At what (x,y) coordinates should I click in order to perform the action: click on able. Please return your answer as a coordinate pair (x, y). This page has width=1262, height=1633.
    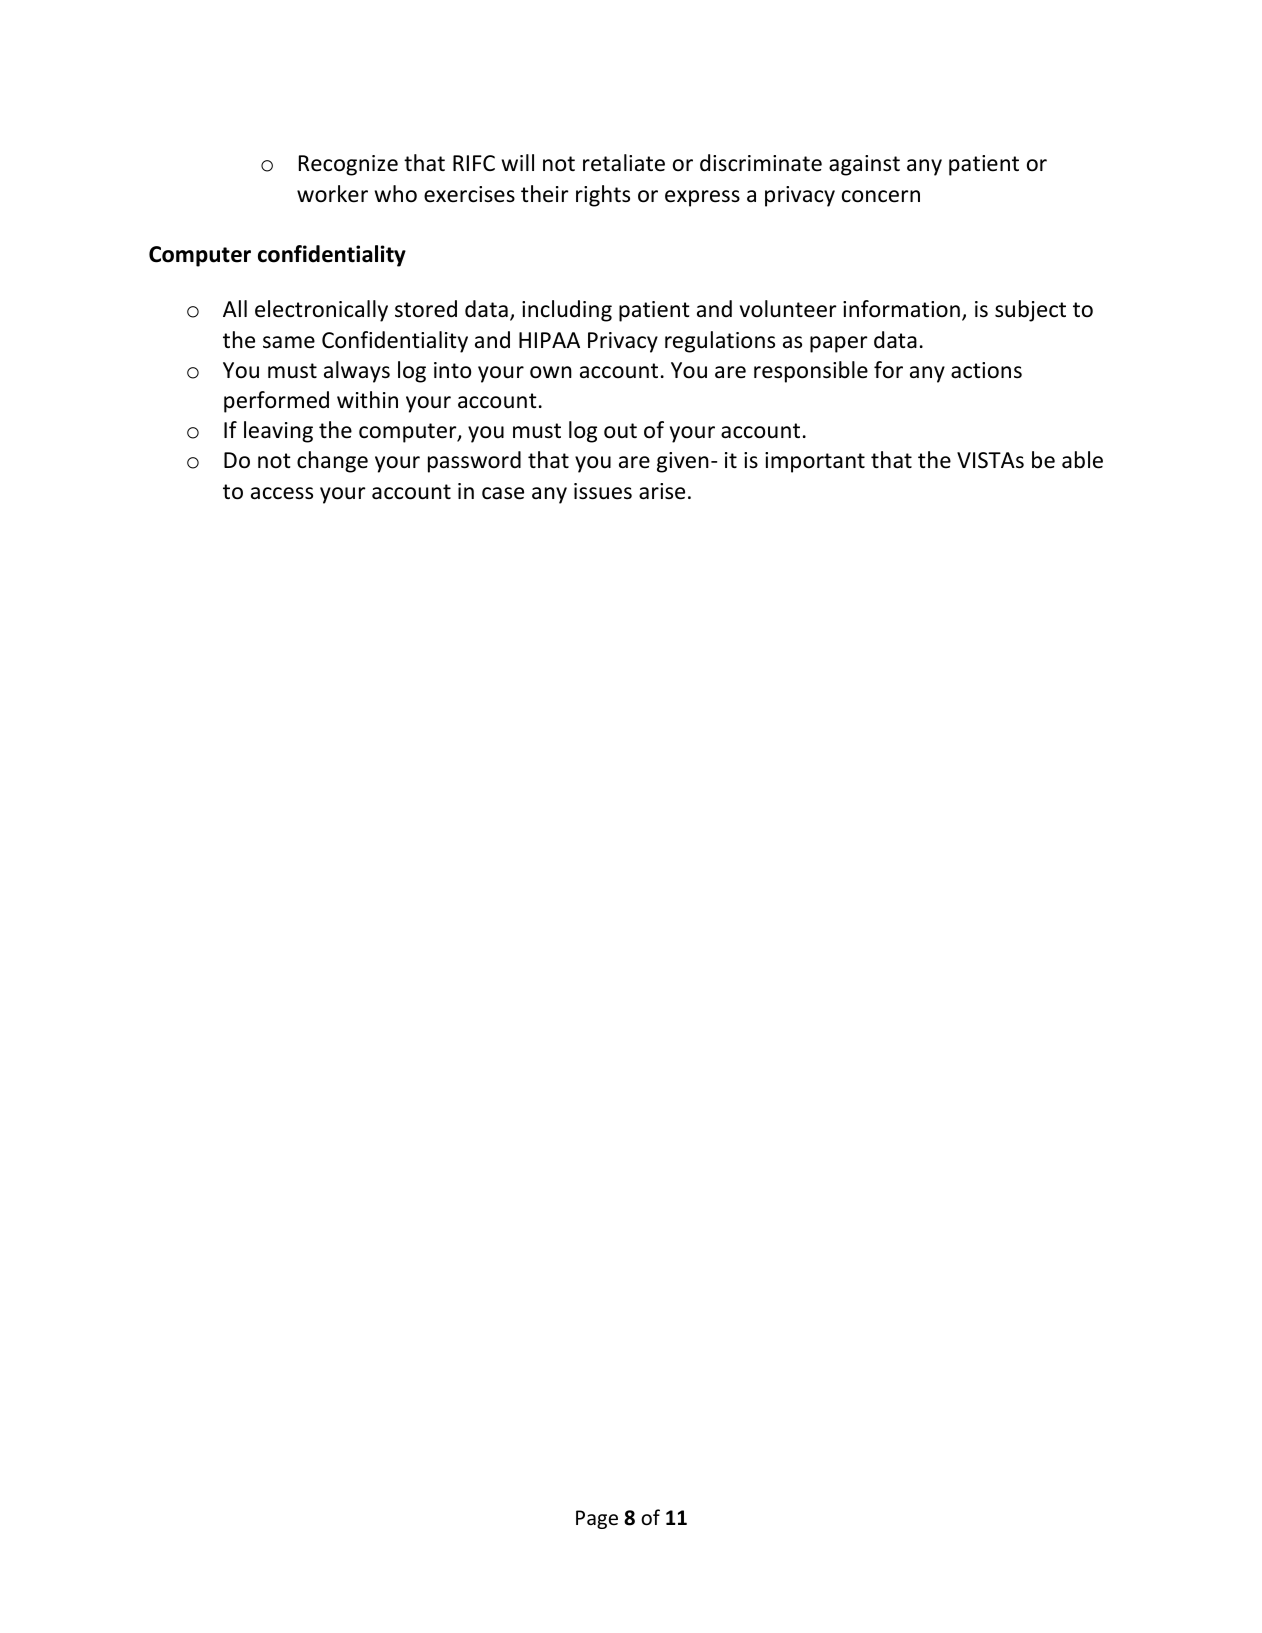
    Looking at the image, I should click on (1082, 460).
